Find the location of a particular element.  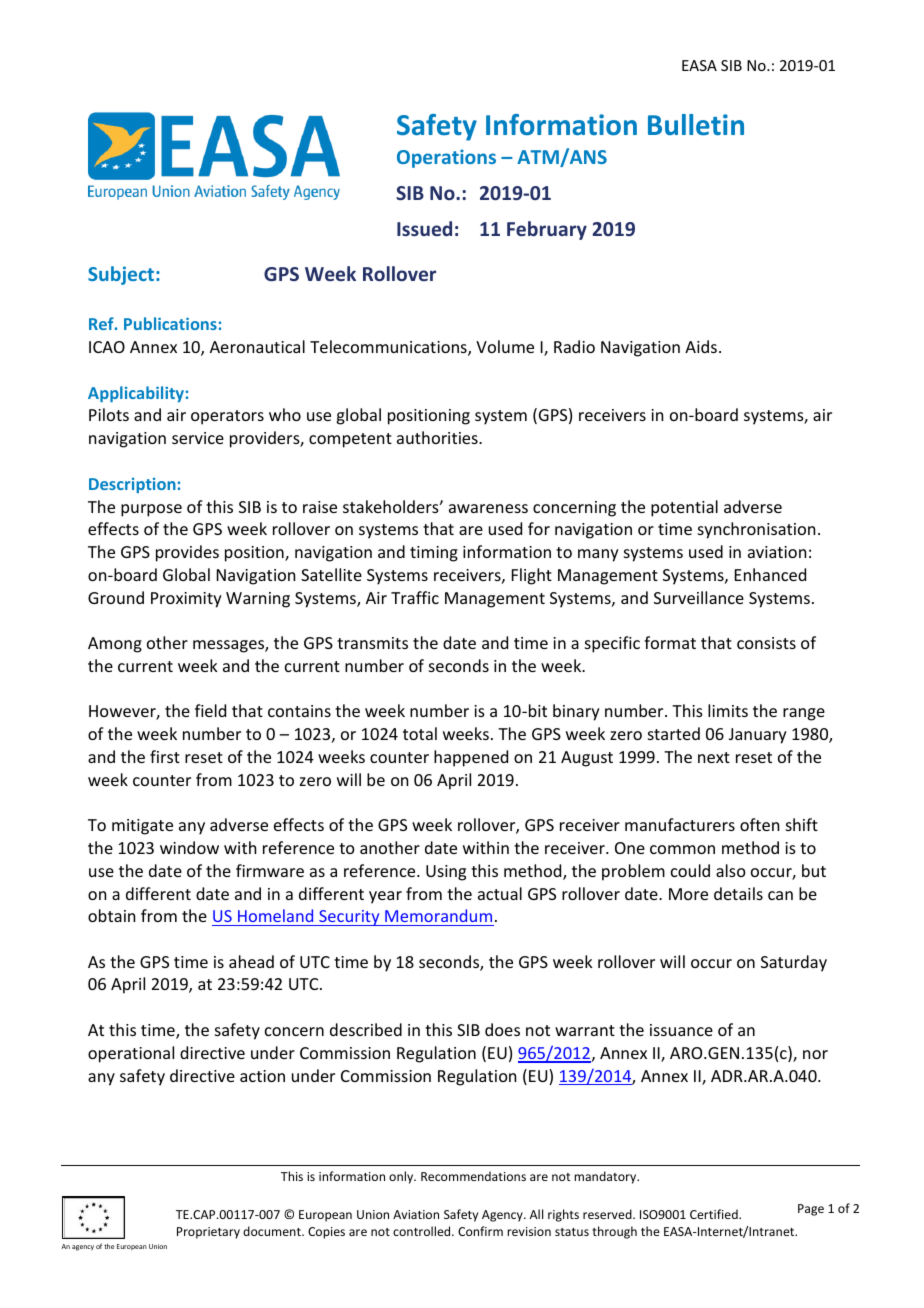

total is located at coordinates (420, 733).
